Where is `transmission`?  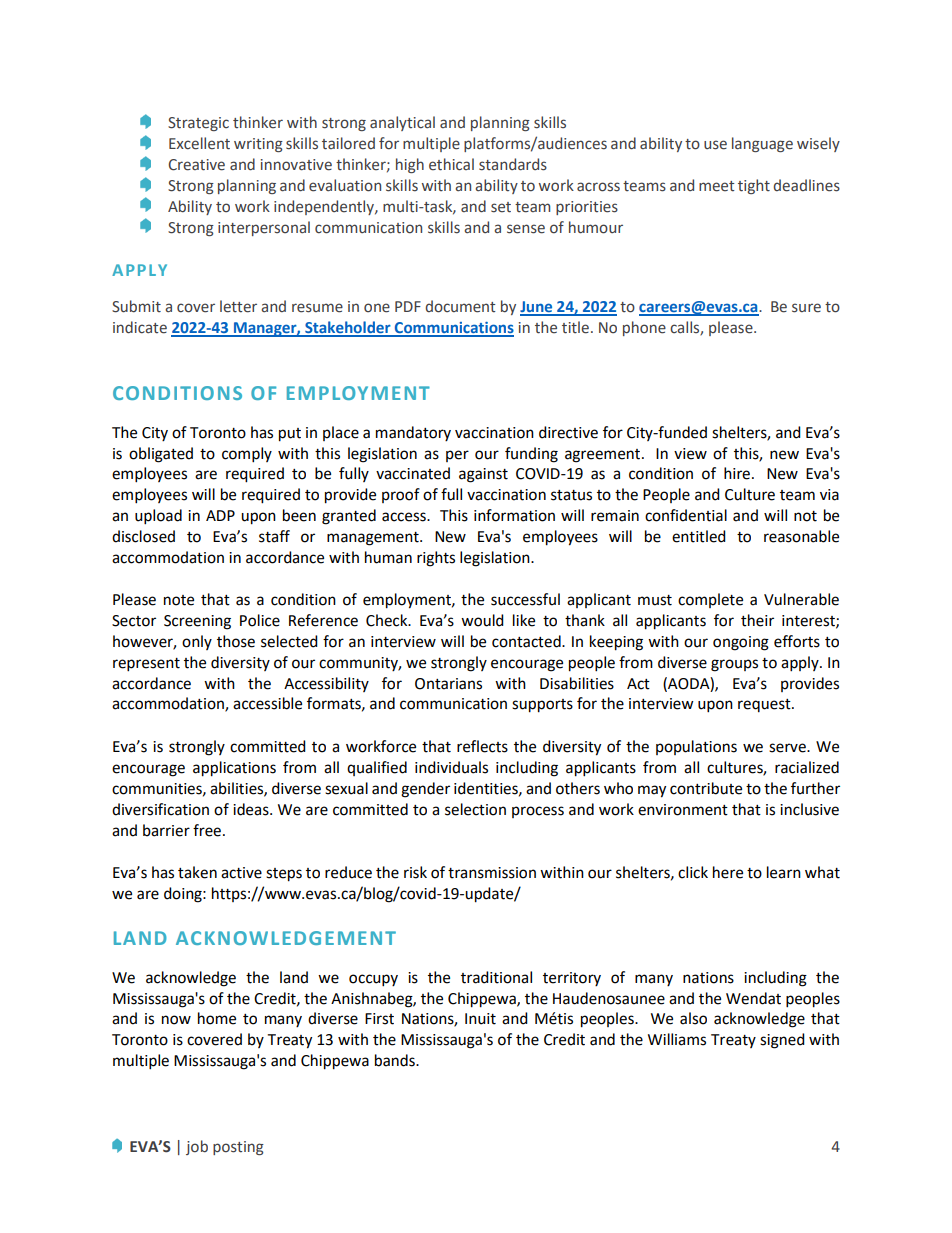 transmission is located at coordinates (492, 873).
